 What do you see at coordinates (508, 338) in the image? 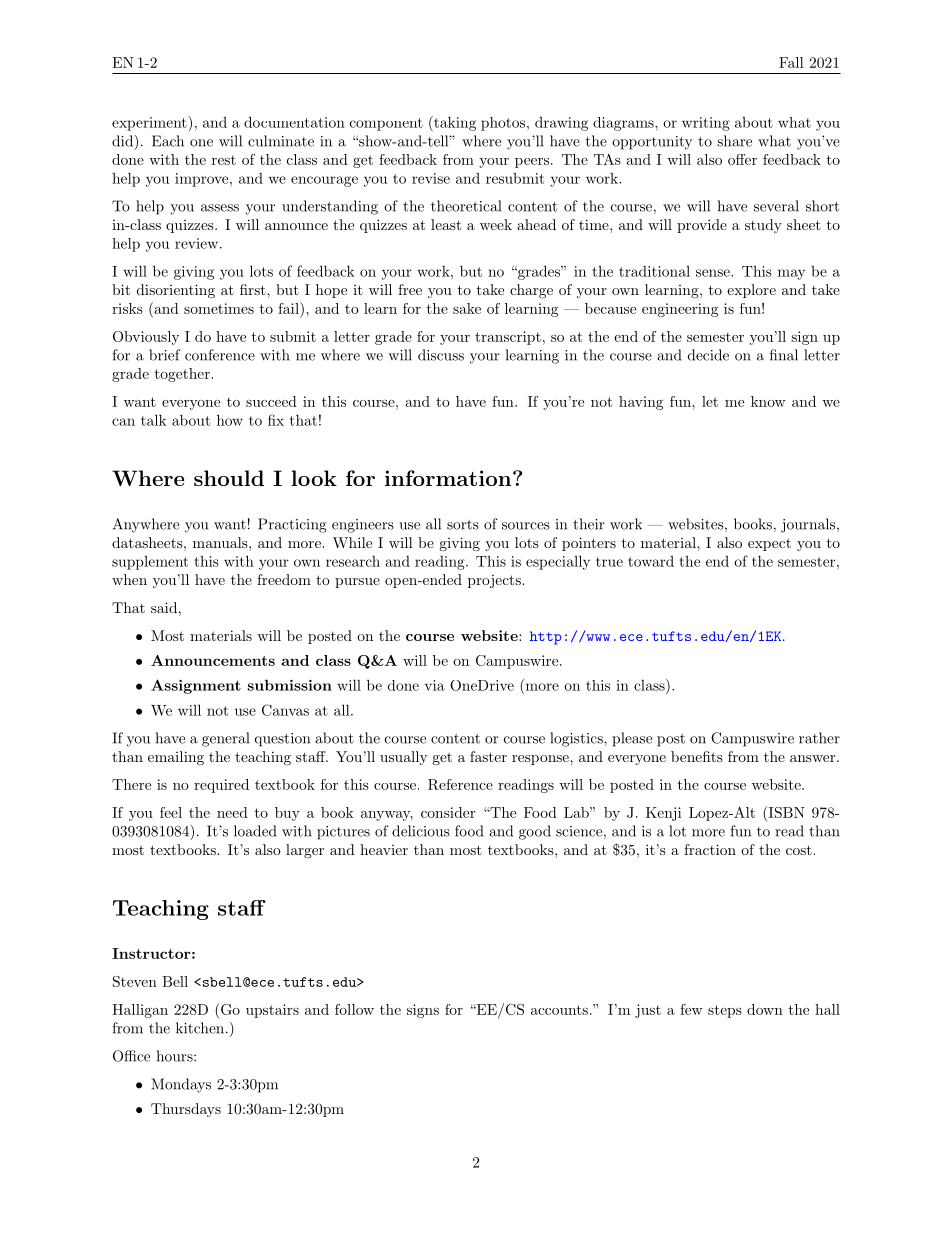
I see `transcript` at bounding box center [508, 338].
